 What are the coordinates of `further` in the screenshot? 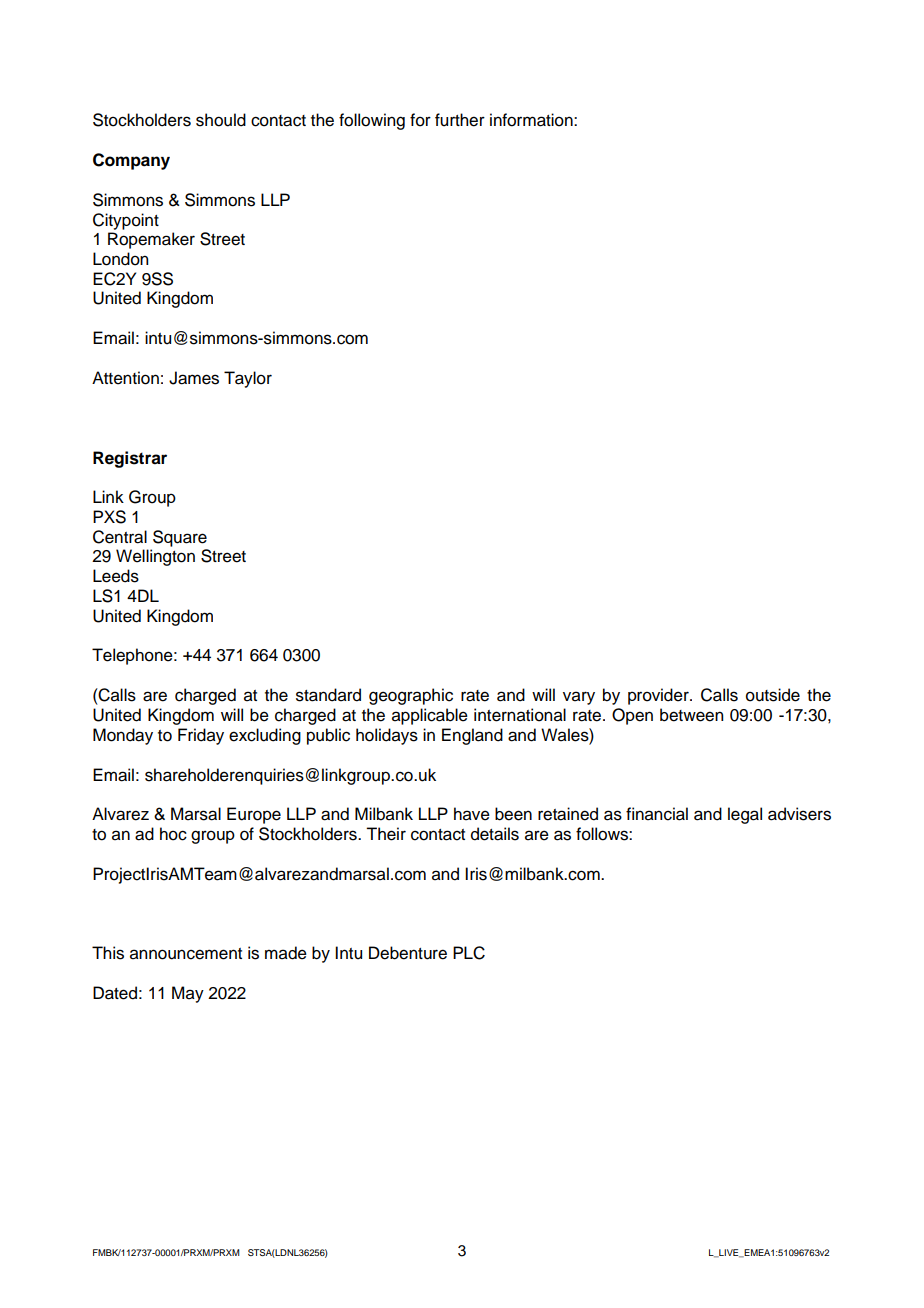 It's located at (460, 120).
